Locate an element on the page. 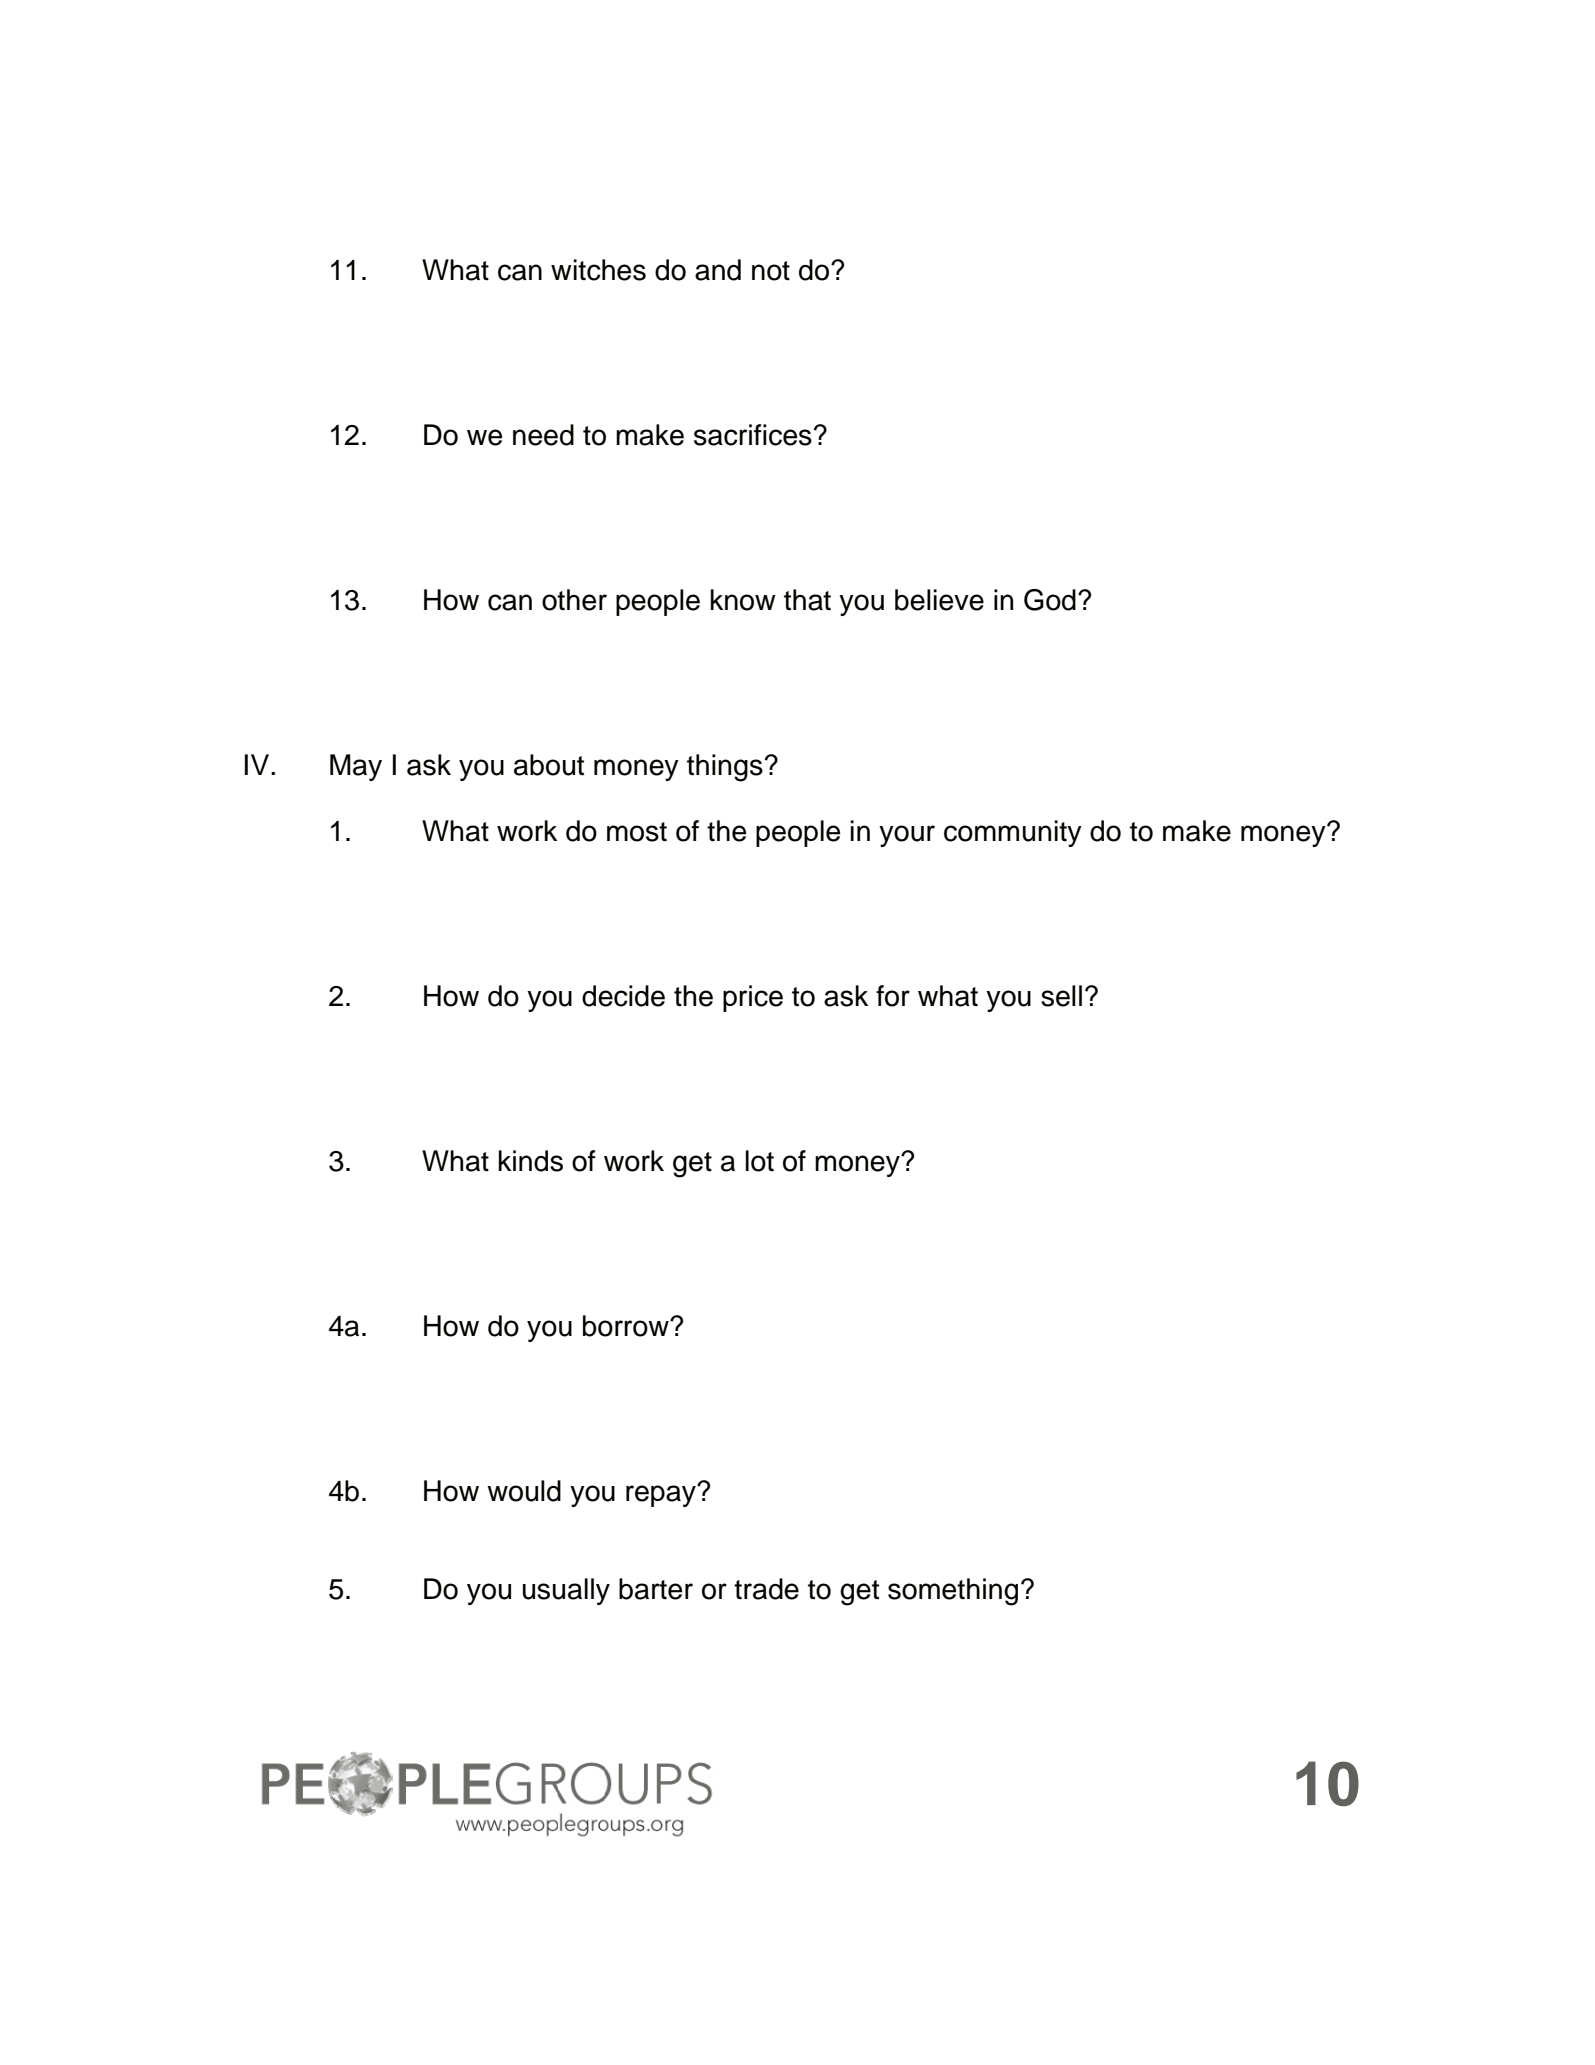 The width and height of the document is (1595, 2065). not is located at coordinates (771, 271).
